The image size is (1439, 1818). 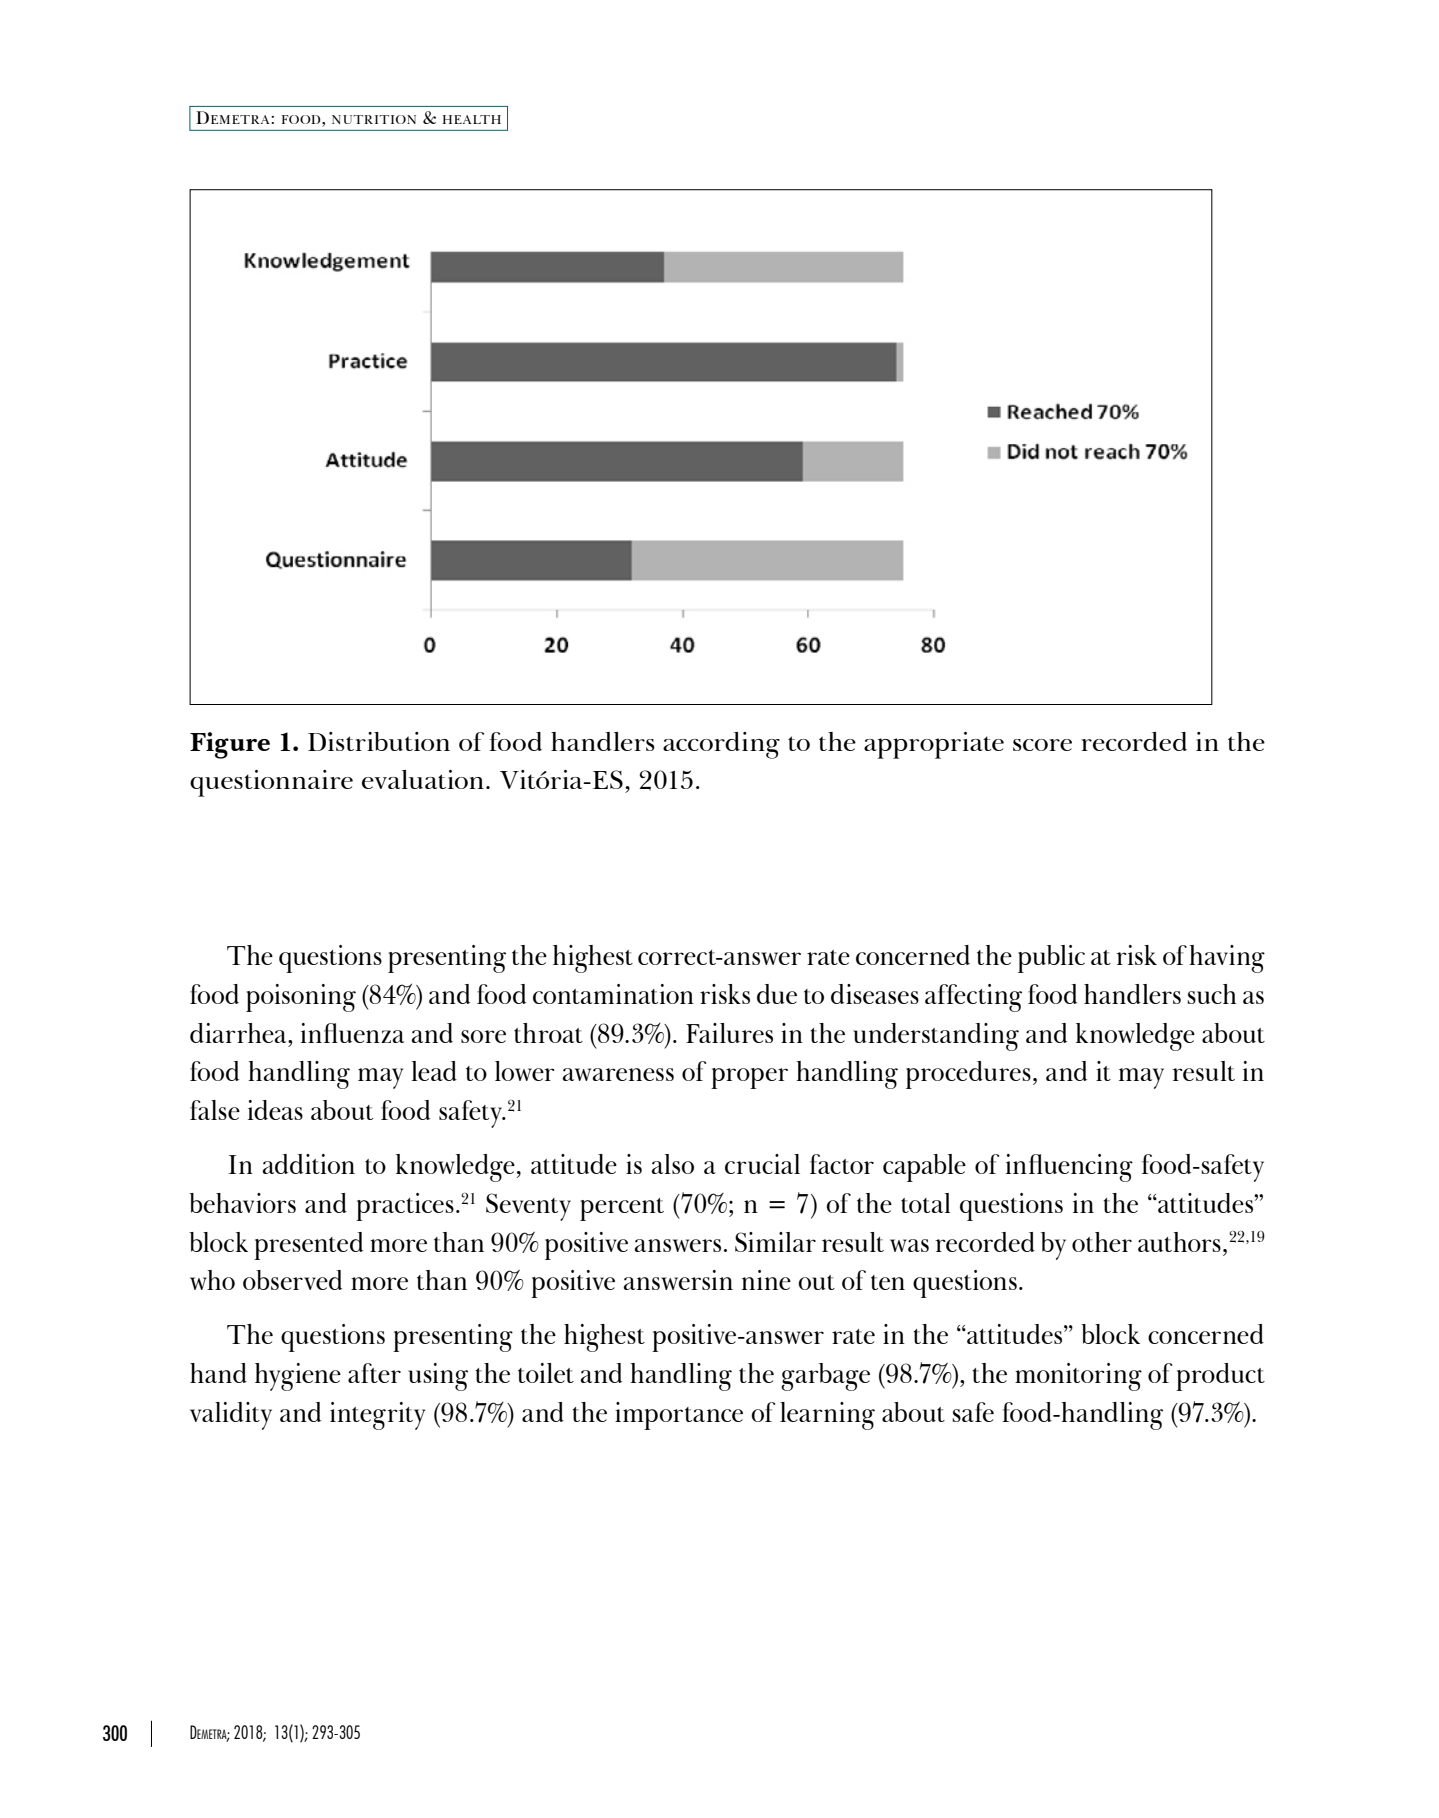 I want to click on appropriate, so click(x=934, y=745).
